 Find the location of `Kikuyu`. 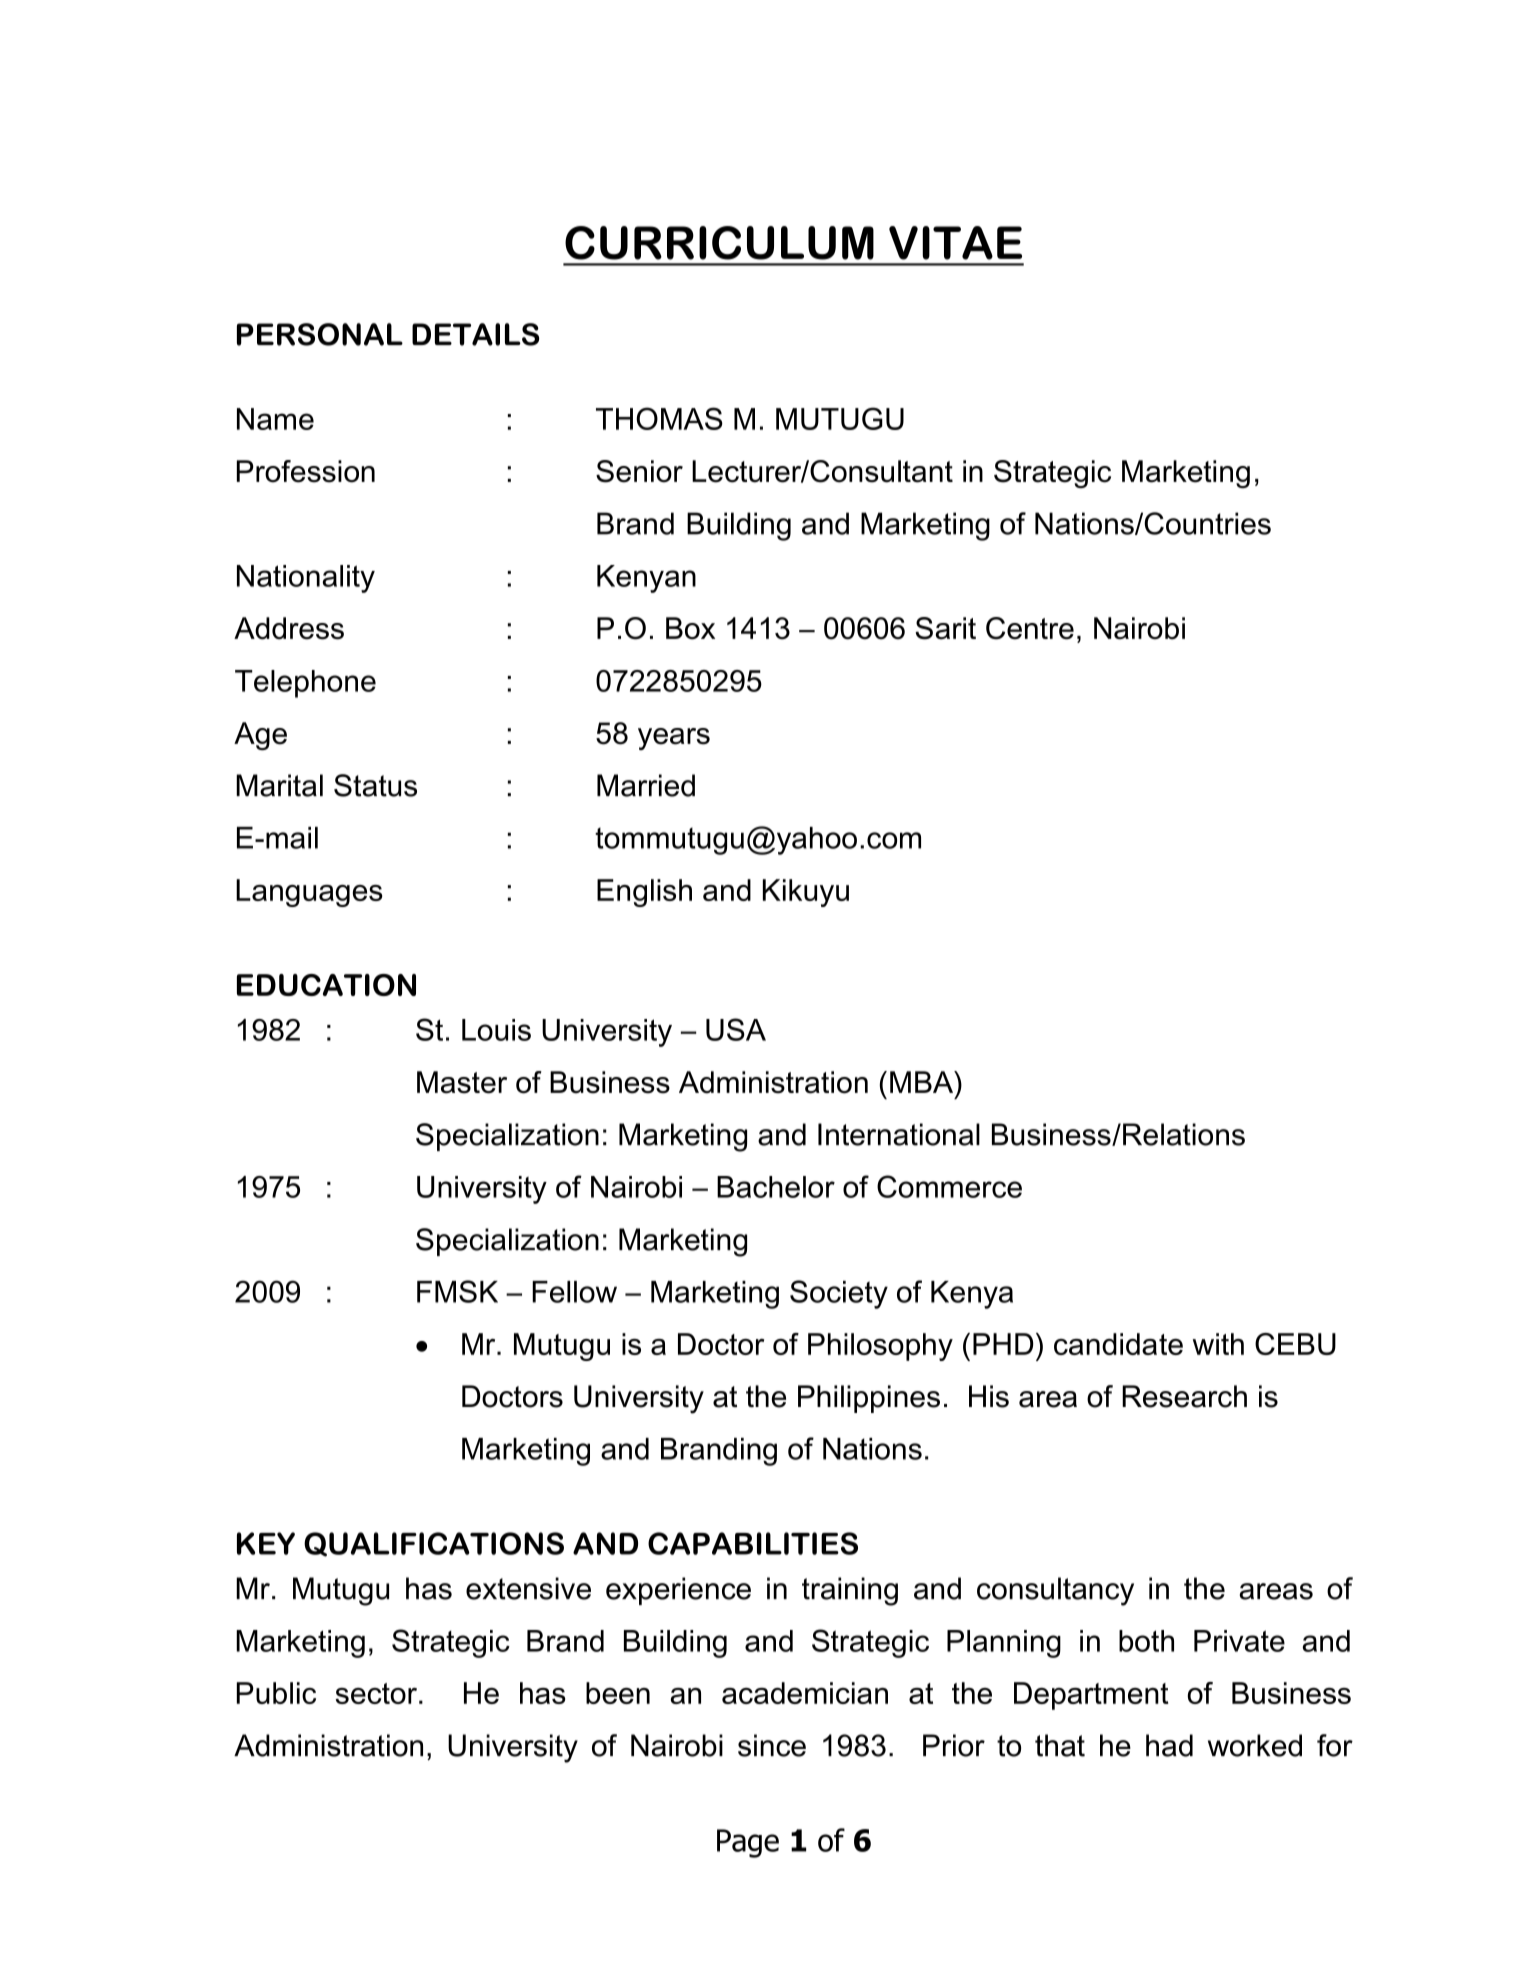

Kikuyu is located at coordinates (806, 893).
